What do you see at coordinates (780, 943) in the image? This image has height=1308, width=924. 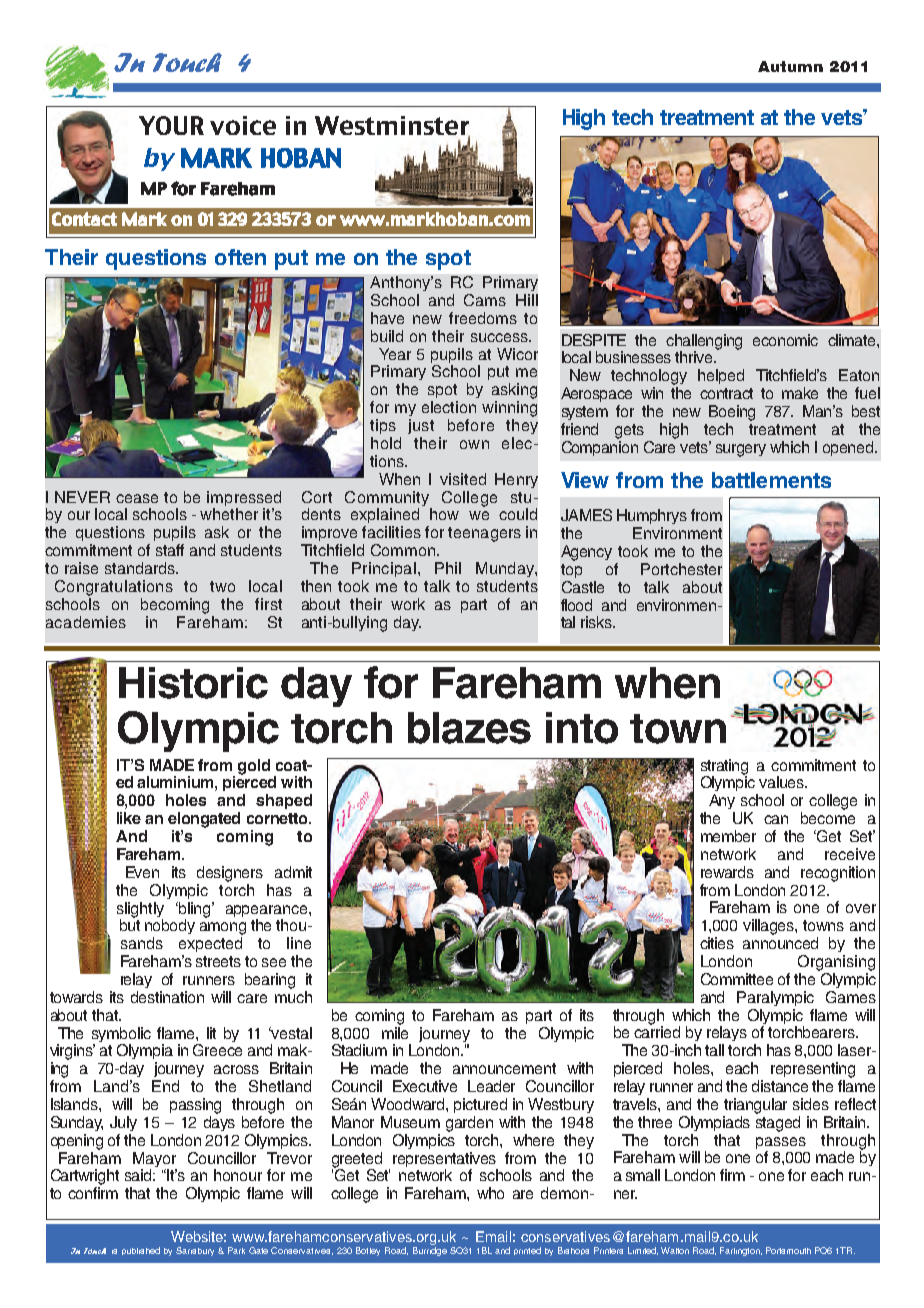 I see `announced` at bounding box center [780, 943].
